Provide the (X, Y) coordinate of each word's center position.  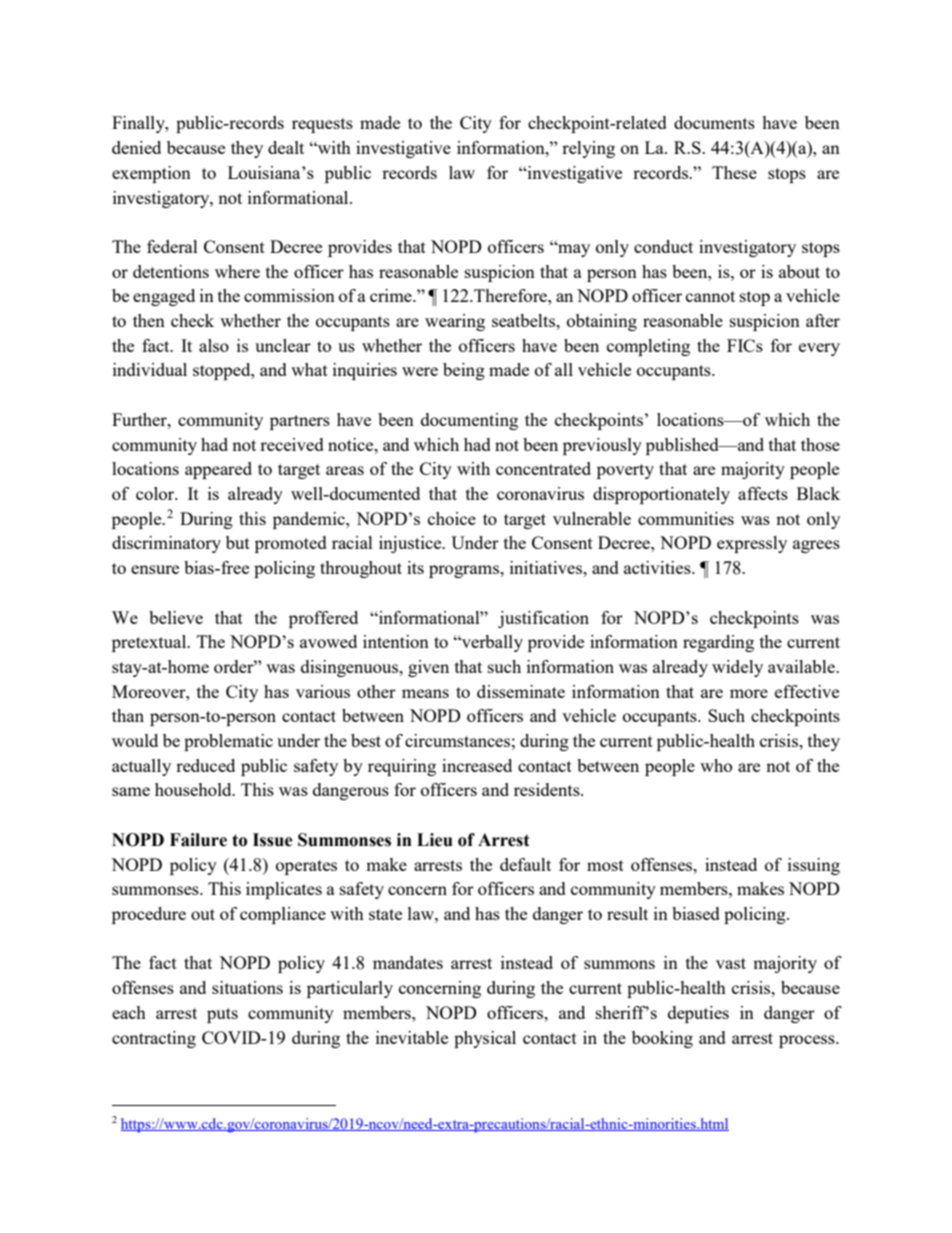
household (194, 789)
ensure (155, 569)
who (716, 765)
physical (485, 1039)
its (415, 567)
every (819, 349)
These (734, 172)
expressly (752, 544)
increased (477, 765)
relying (588, 149)
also (214, 345)
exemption (151, 174)
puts (222, 1015)
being (464, 371)
